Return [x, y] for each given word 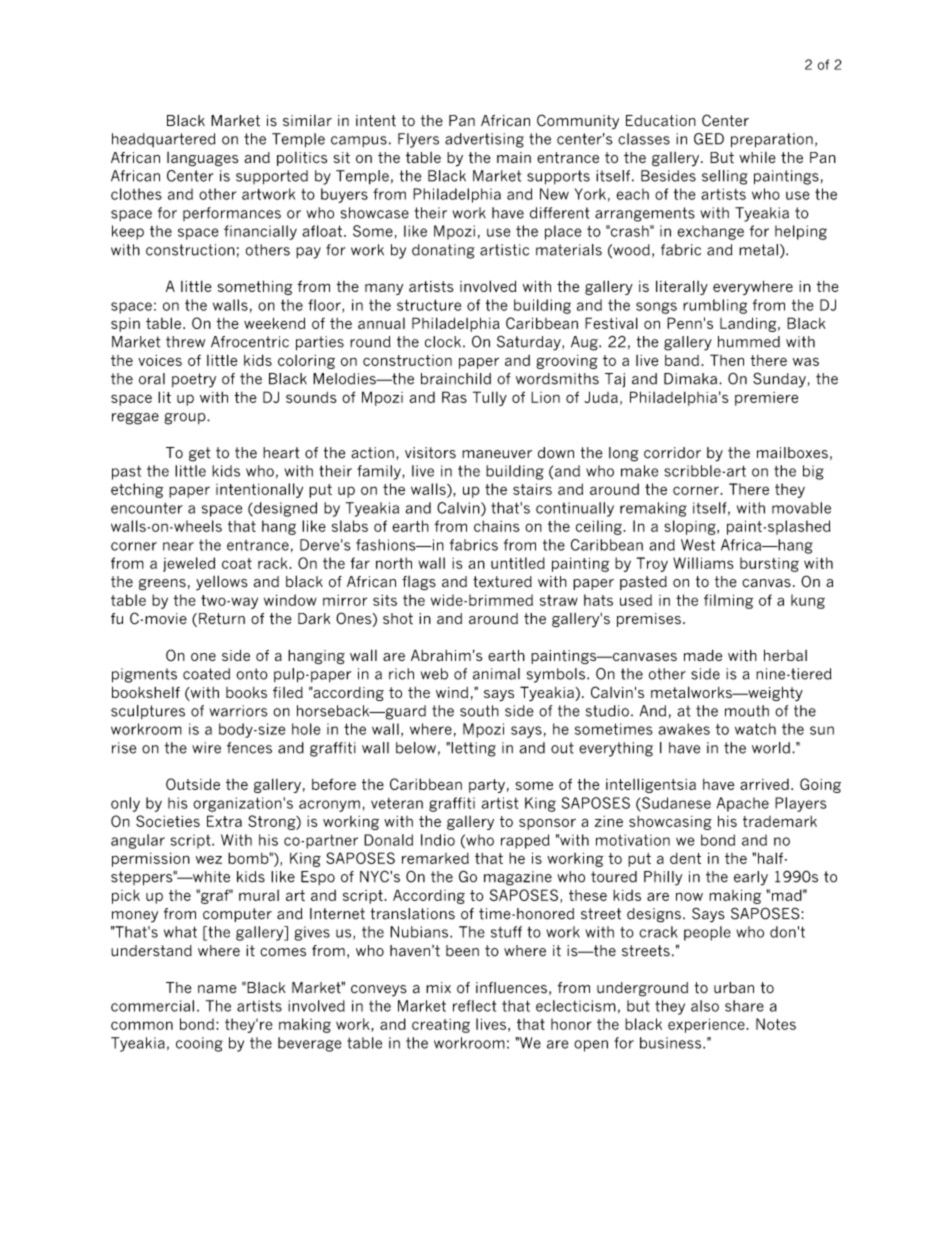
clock [443, 342]
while [757, 157]
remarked [435, 858]
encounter [147, 508]
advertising [484, 140]
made [703, 655]
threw [185, 342]
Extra [224, 821]
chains [497, 526]
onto [252, 674]
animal [496, 674]
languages [202, 159]
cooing [199, 1044]
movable [801, 508]
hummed [749, 342]
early [751, 878]
